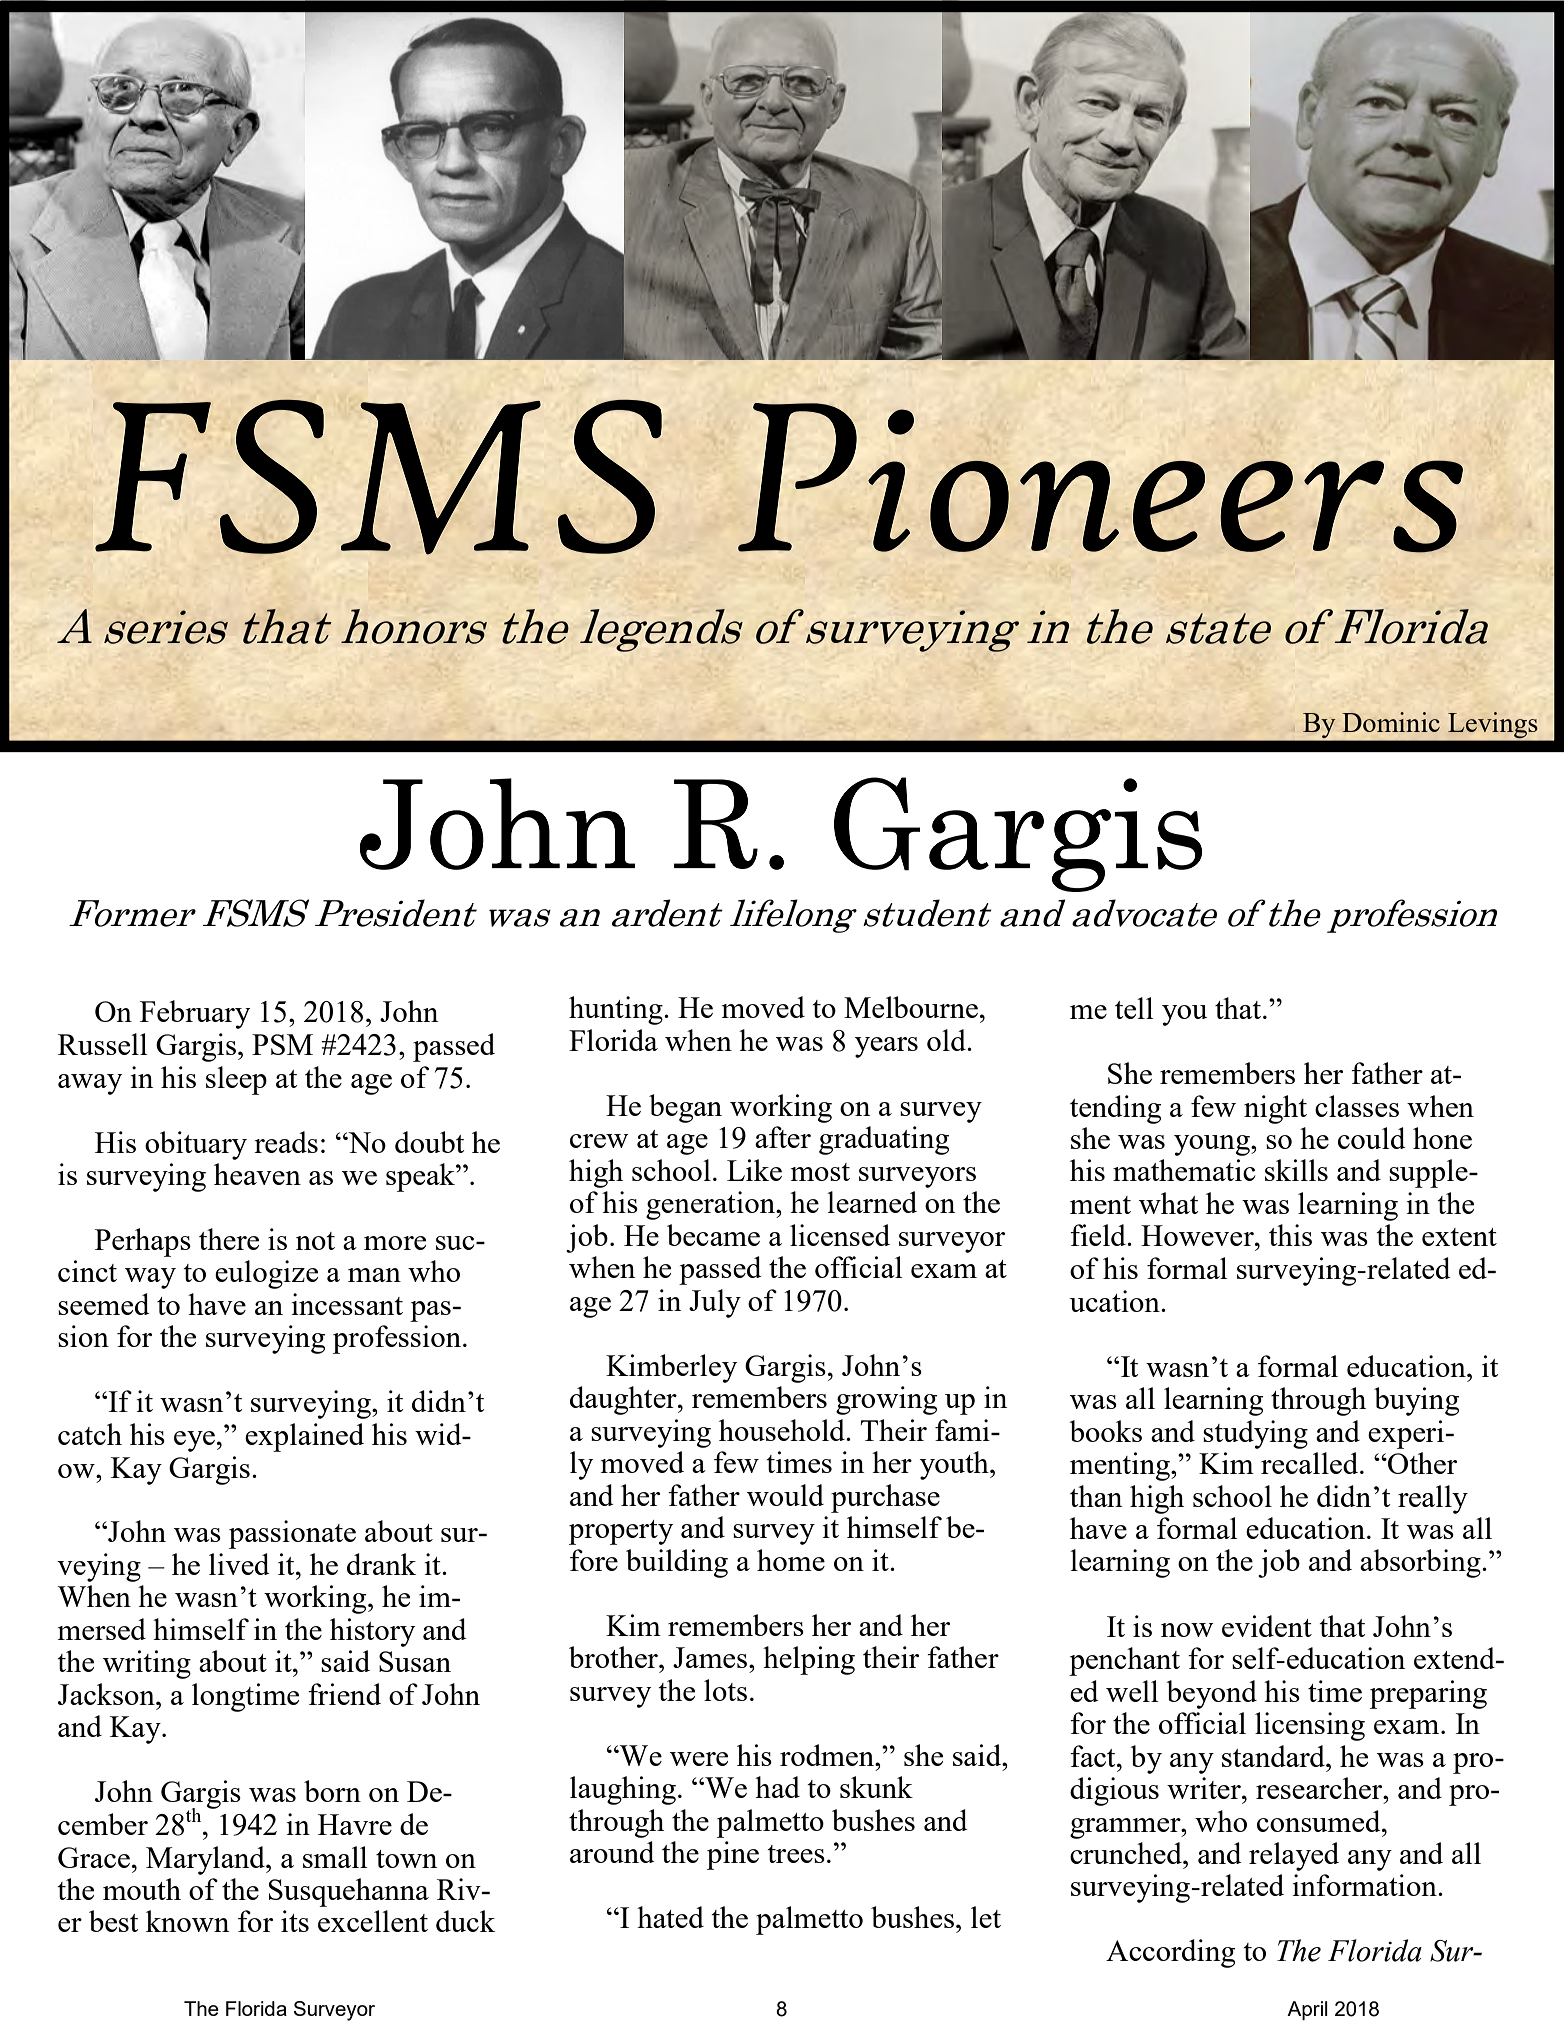 This image has width=1564, height=2025. Describe the element at coordinates (1100, 478) in the image. I see `Pioneers` at that location.
